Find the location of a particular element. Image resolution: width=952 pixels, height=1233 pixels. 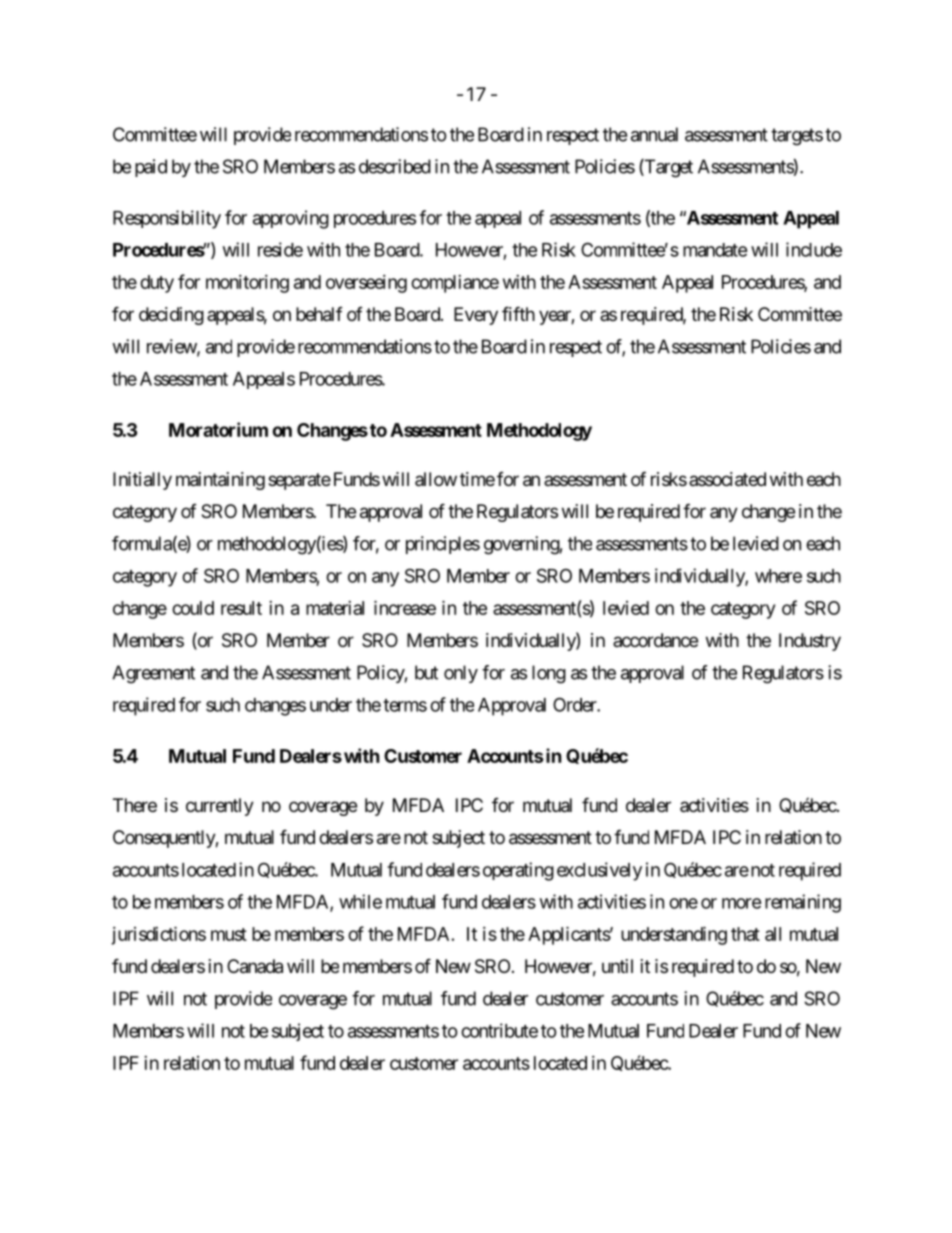

associated is located at coordinates (727, 479).
